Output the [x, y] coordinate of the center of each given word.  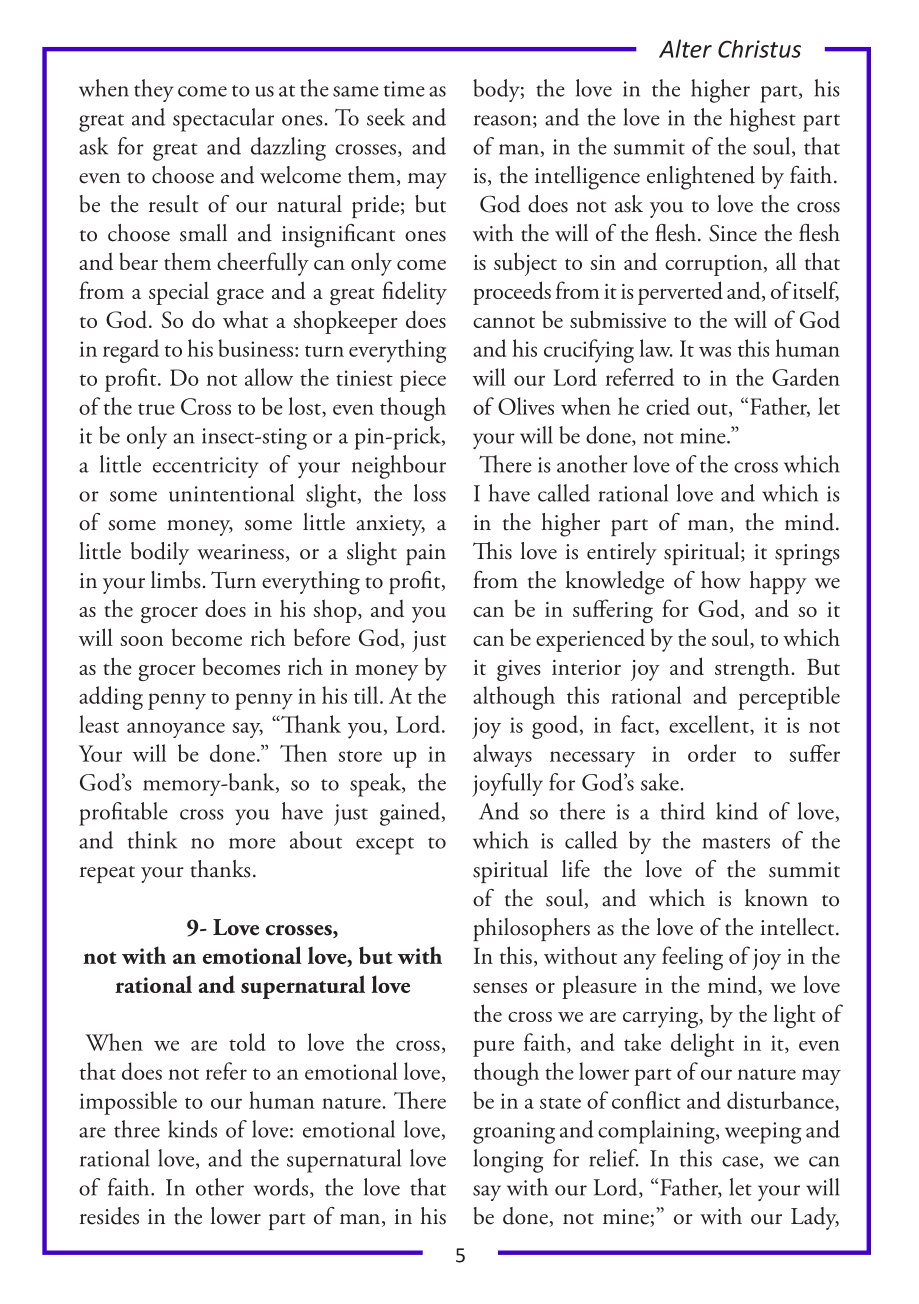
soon [141, 641]
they [154, 90]
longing [509, 1161]
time [404, 89]
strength [753, 669]
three [137, 1129]
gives [519, 670]
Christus [759, 49]
